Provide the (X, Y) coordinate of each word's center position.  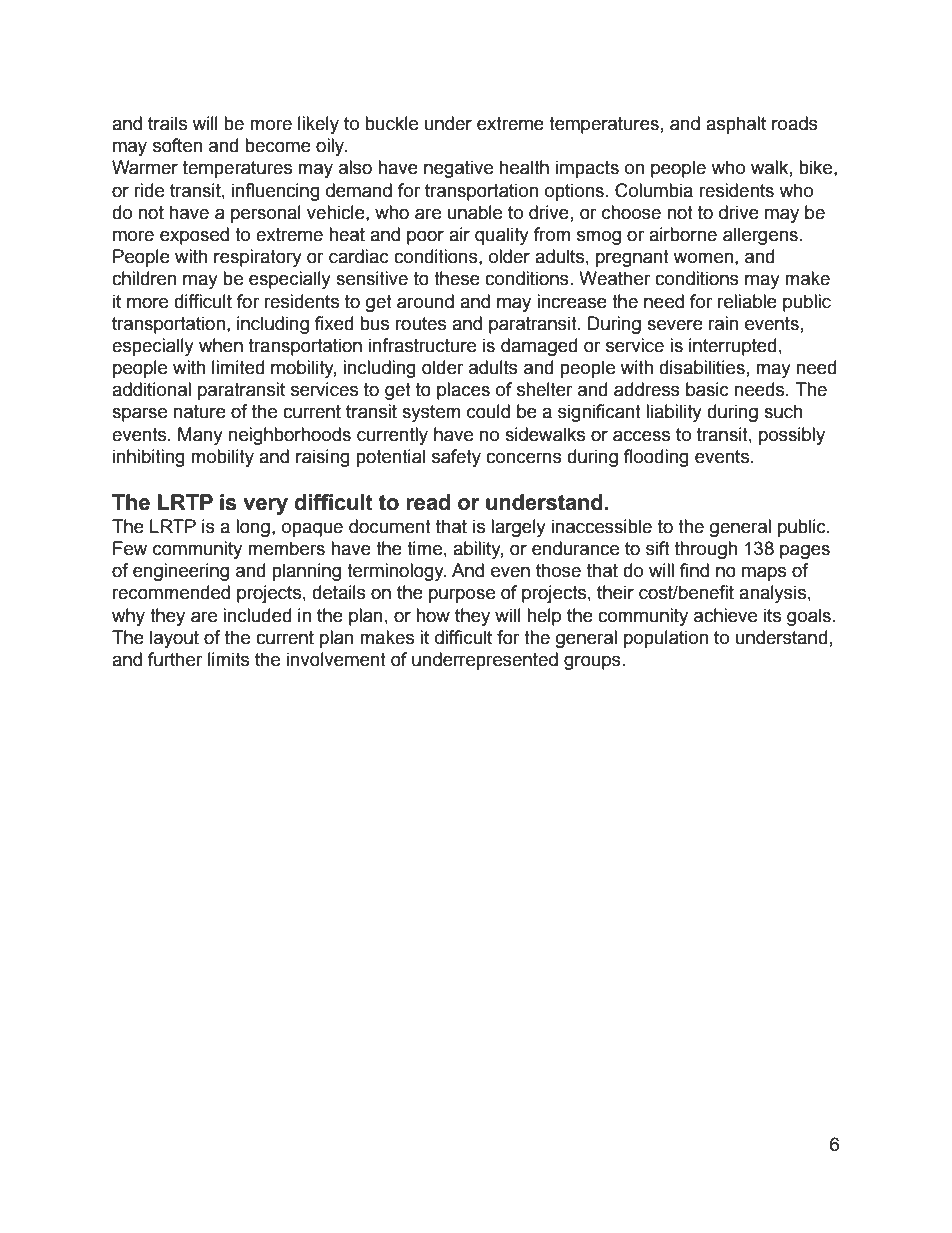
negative (458, 169)
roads (795, 123)
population (666, 639)
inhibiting (149, 458)
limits (228, 659)
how (433, 615)
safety (456, 458)
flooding (656, 458)
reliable (747, 301)
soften (177, 145)
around (425, 301)
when (221, 345)
